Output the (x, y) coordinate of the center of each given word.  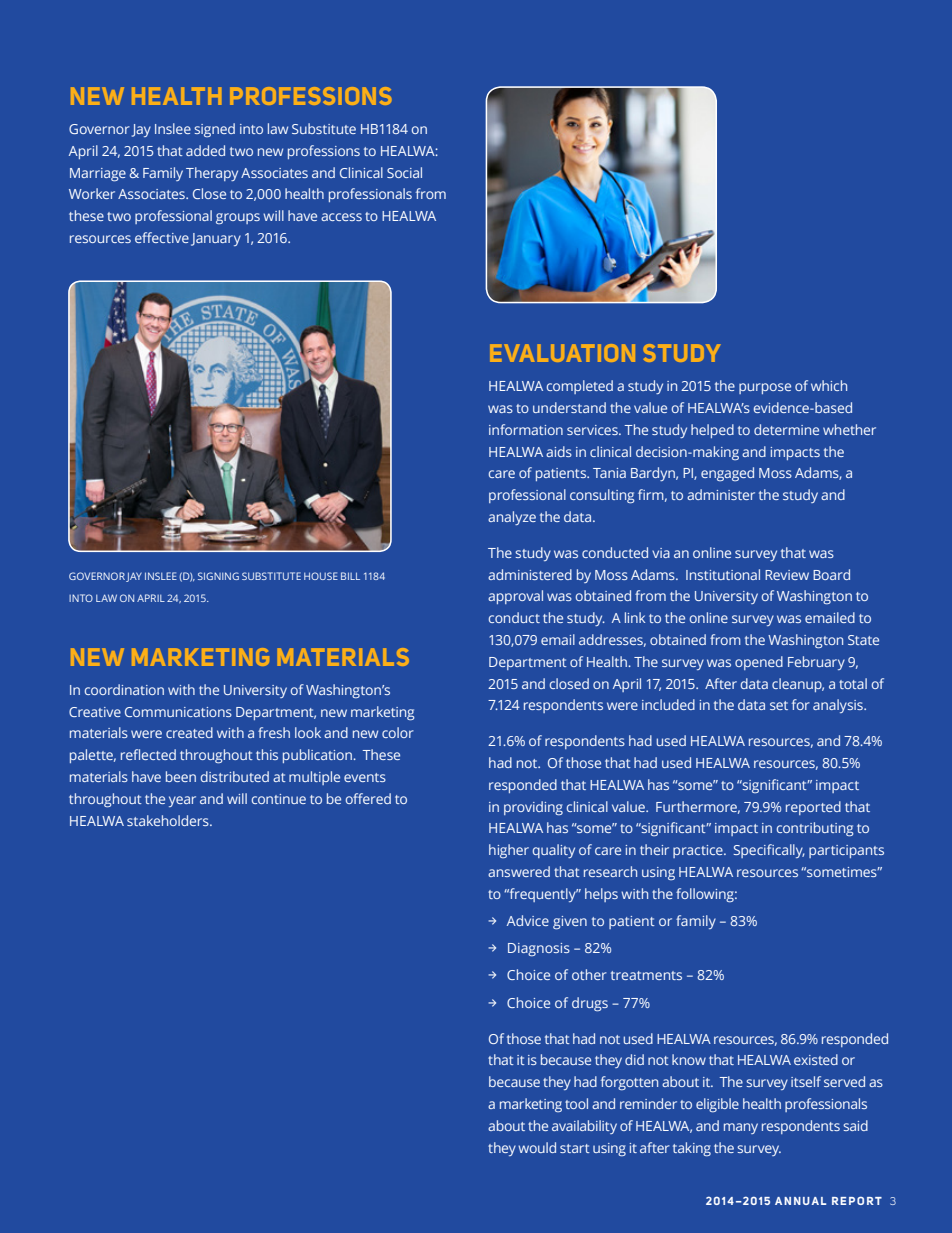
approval (515, 597)
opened (759, 663)
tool (576, 1103)
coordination (124, 689)
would (537, 1147)
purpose (765, 388)
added (205, 150)
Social (404, 172)
